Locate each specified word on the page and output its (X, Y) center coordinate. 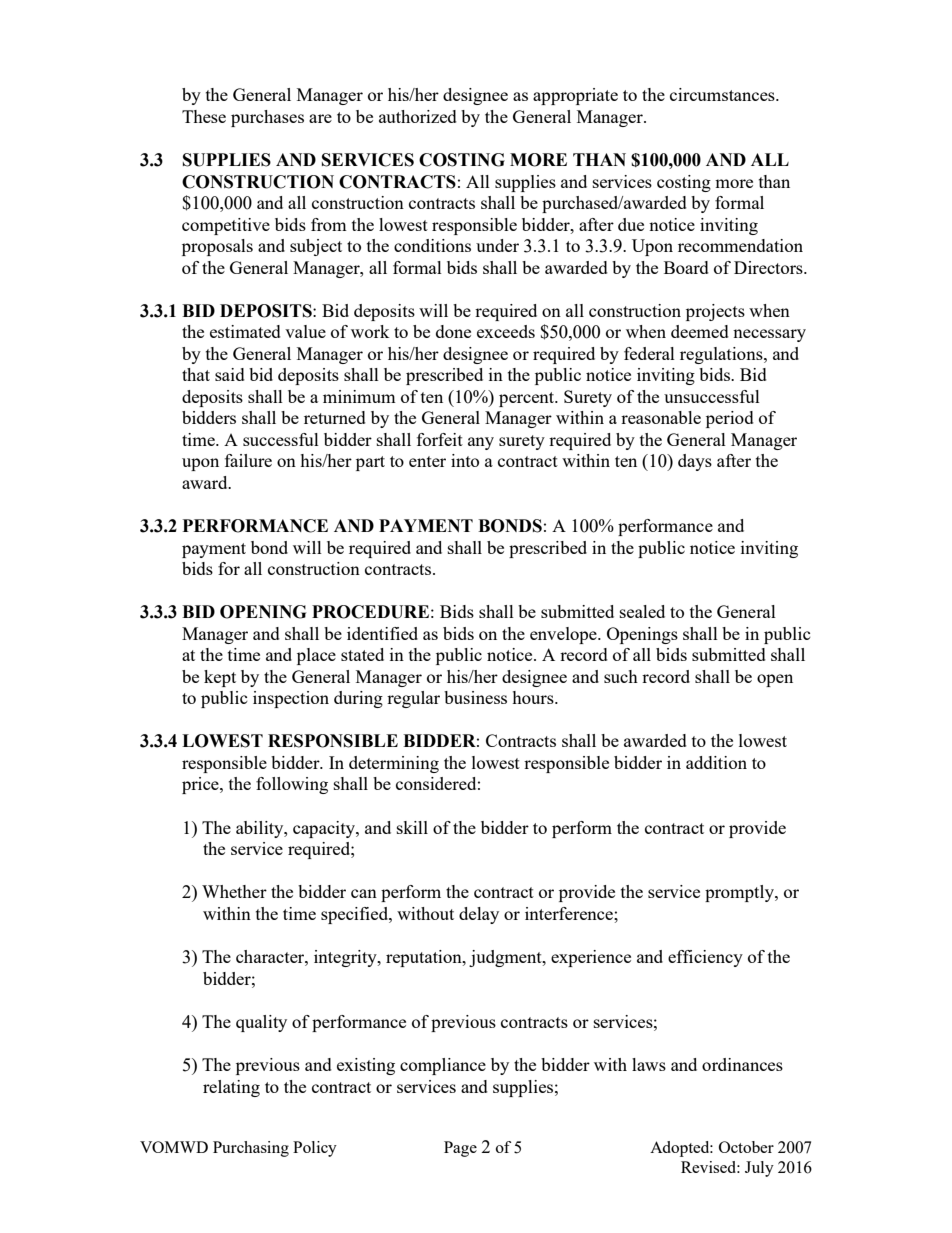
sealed (642, 611)
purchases (267, 118)
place (316, 656)
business (475, 697)
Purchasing (251, 1149)
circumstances (723, 94)
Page (460, 1149)
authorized (418, 116)
